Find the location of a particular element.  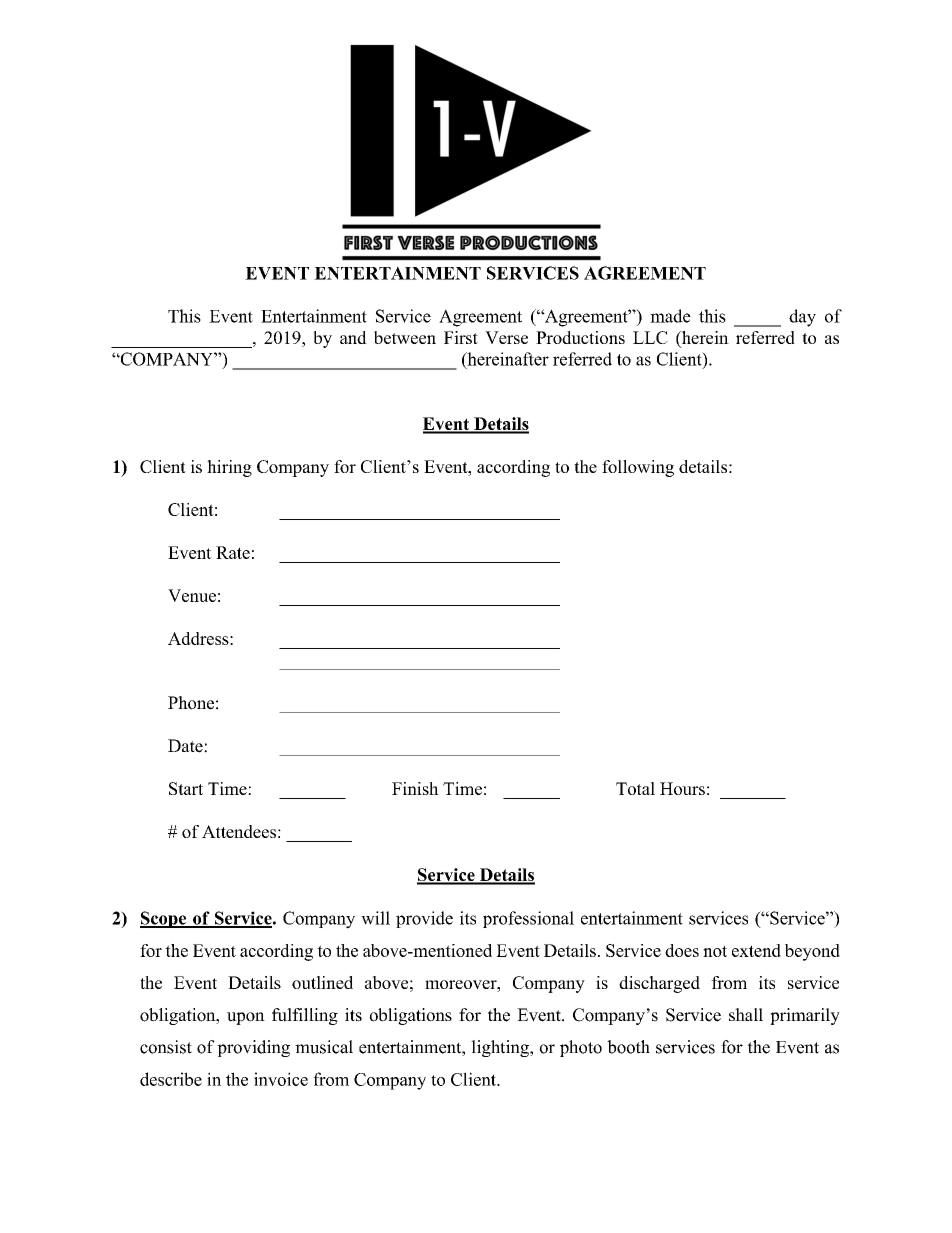

Verse is located at coordinates (506, 337).
